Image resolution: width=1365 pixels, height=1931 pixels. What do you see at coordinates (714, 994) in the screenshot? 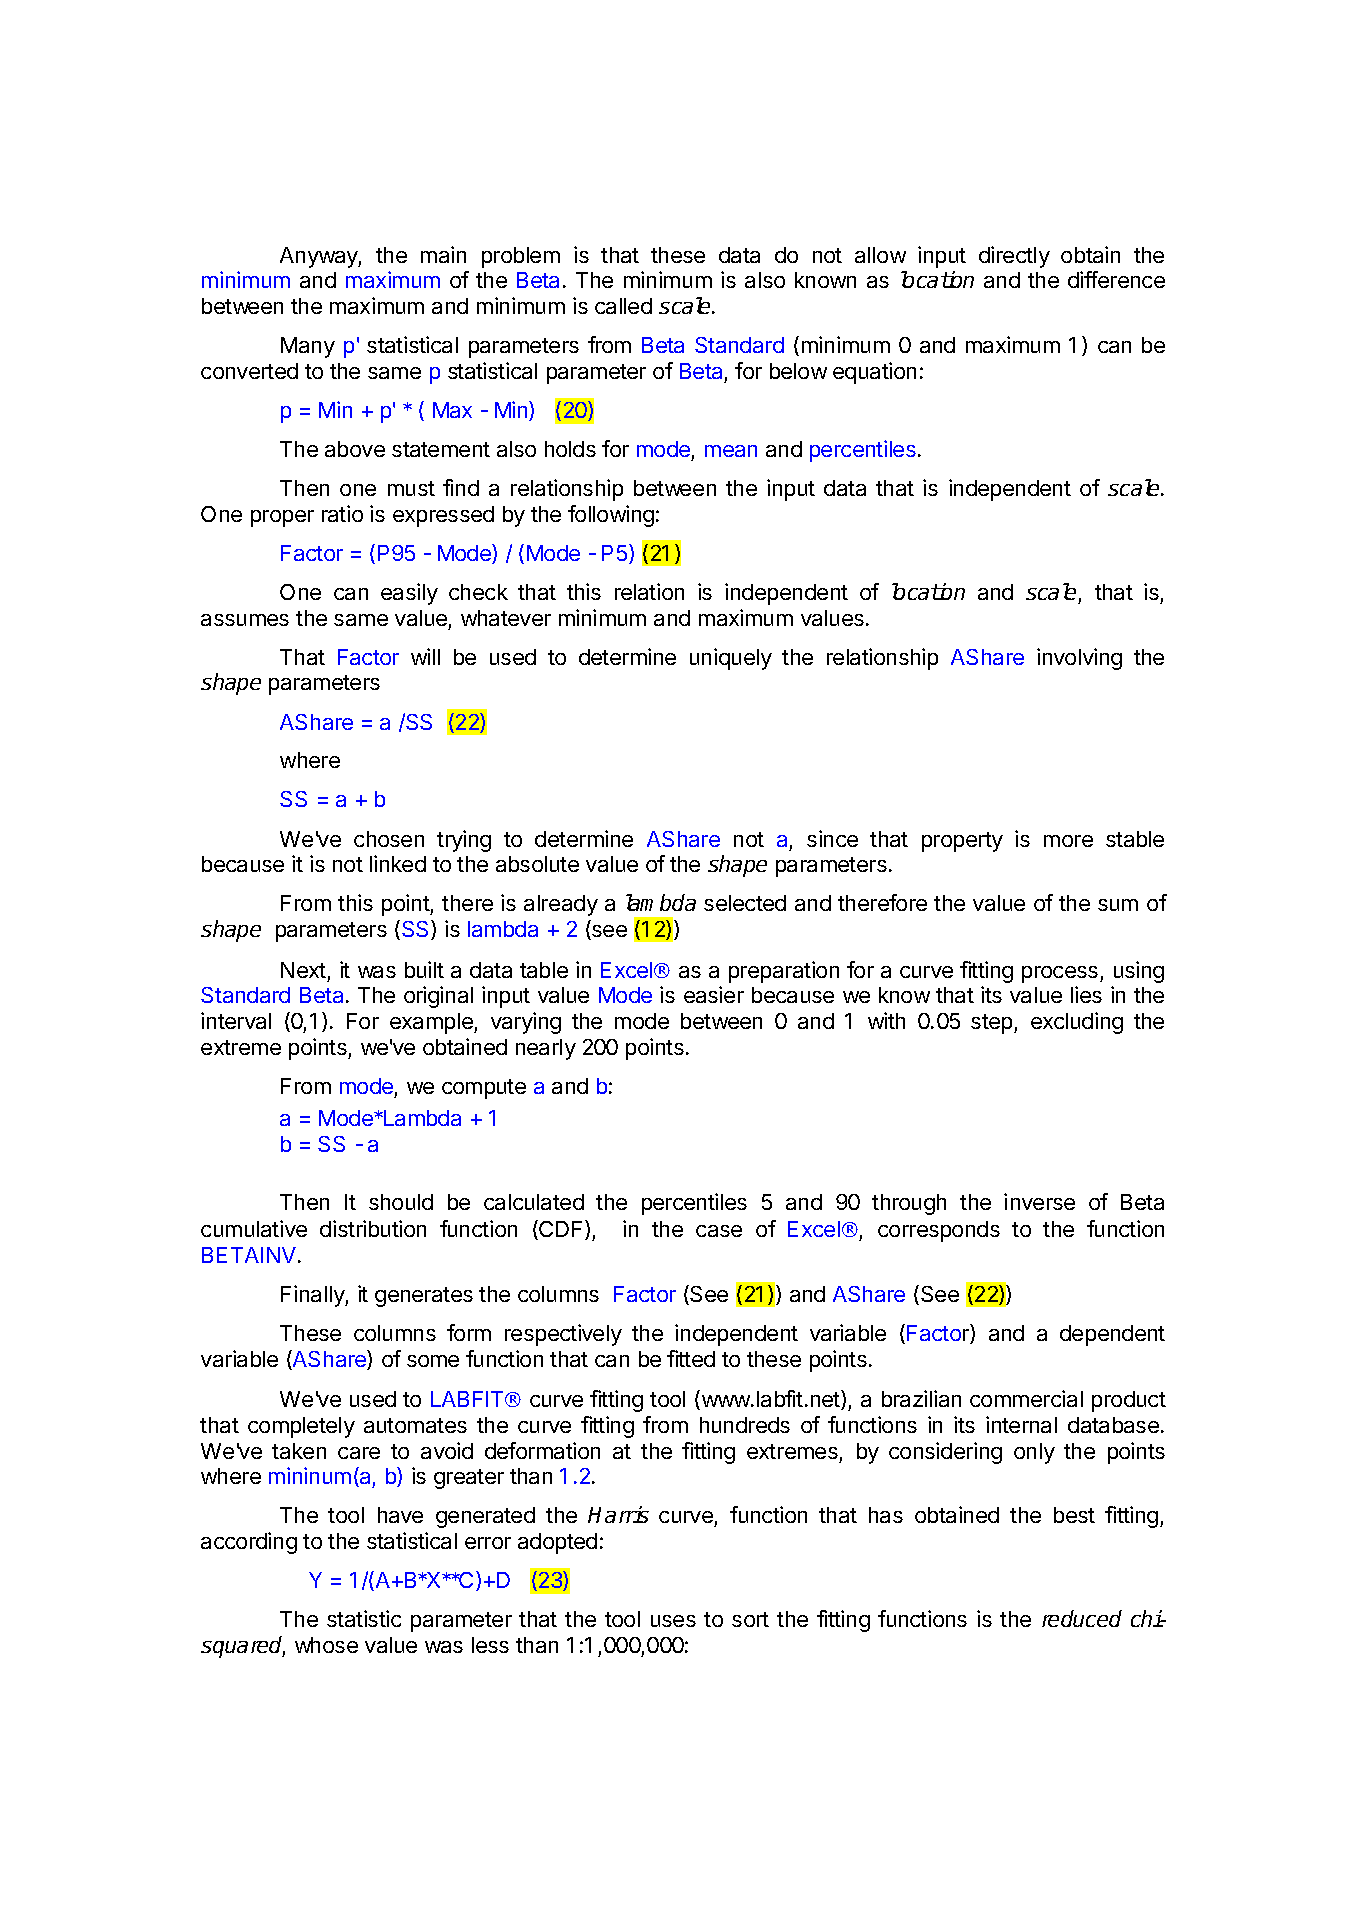
I see `easier` at bounding box center [714, 994].
